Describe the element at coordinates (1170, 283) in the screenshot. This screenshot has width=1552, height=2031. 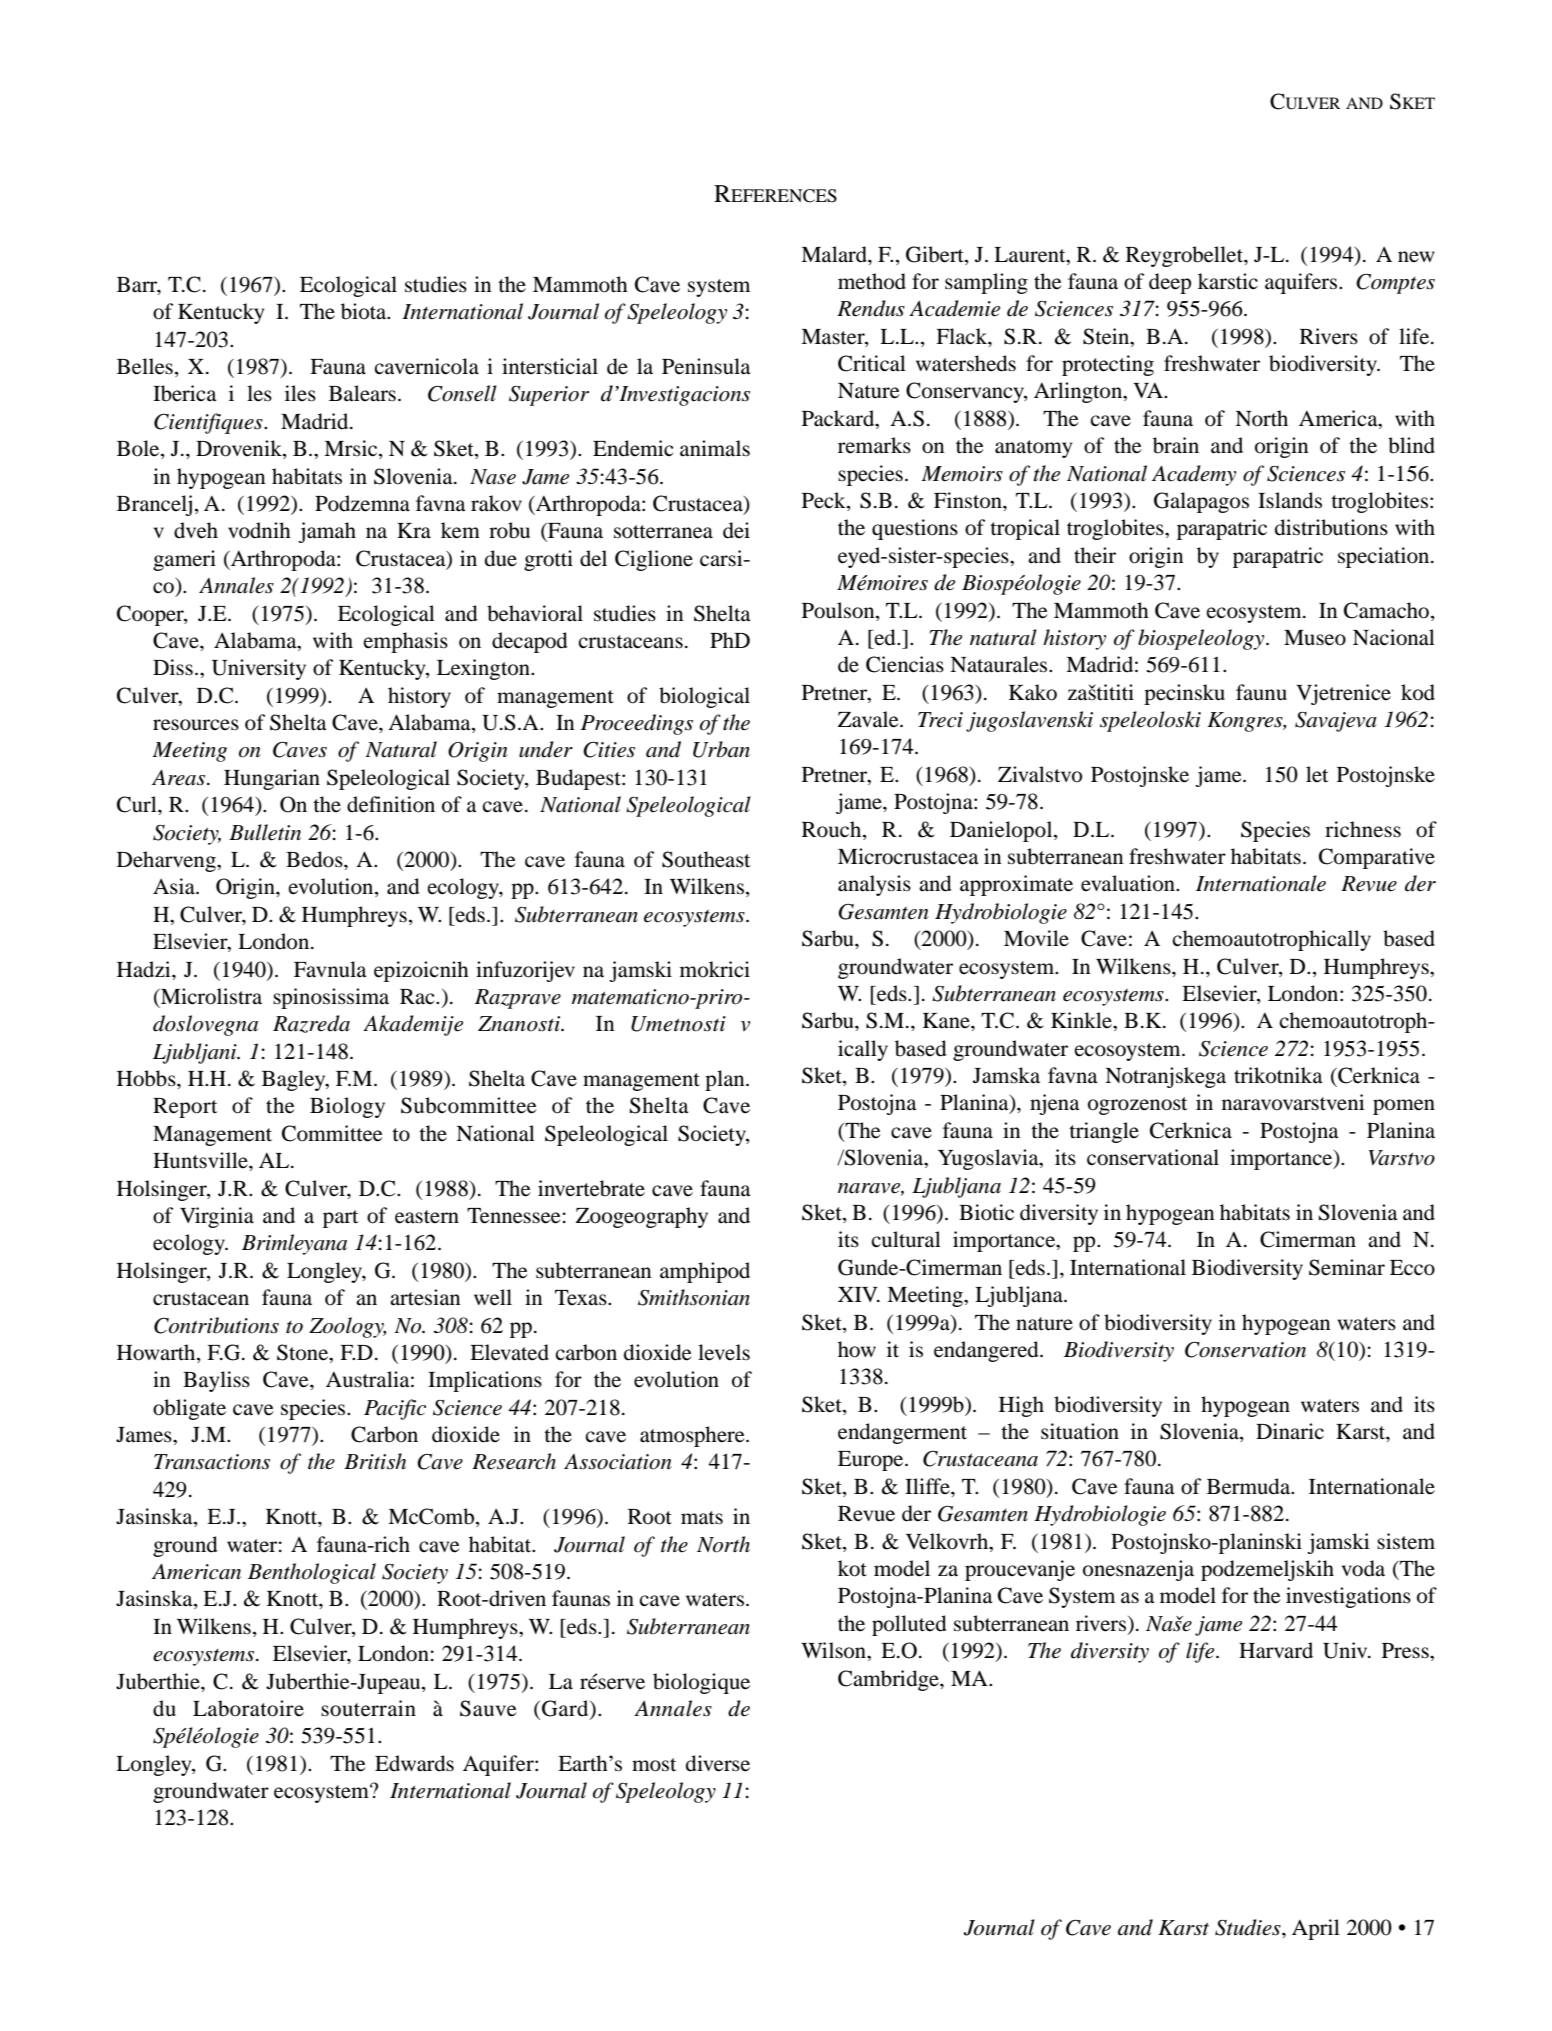
I see `deep` at that location.
